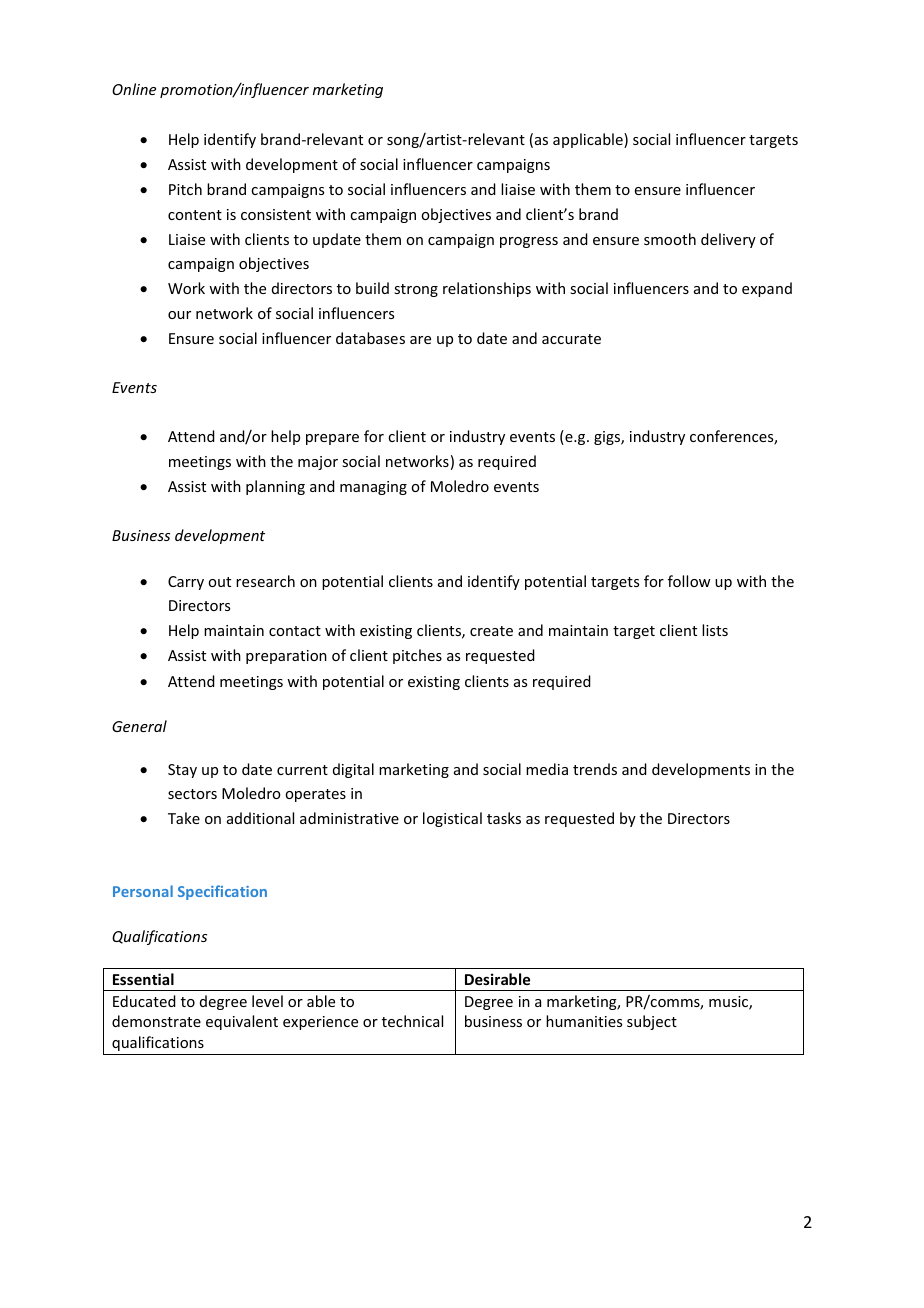 This image has width=924, height=1308. I want to click on General, so click(139, 726).
